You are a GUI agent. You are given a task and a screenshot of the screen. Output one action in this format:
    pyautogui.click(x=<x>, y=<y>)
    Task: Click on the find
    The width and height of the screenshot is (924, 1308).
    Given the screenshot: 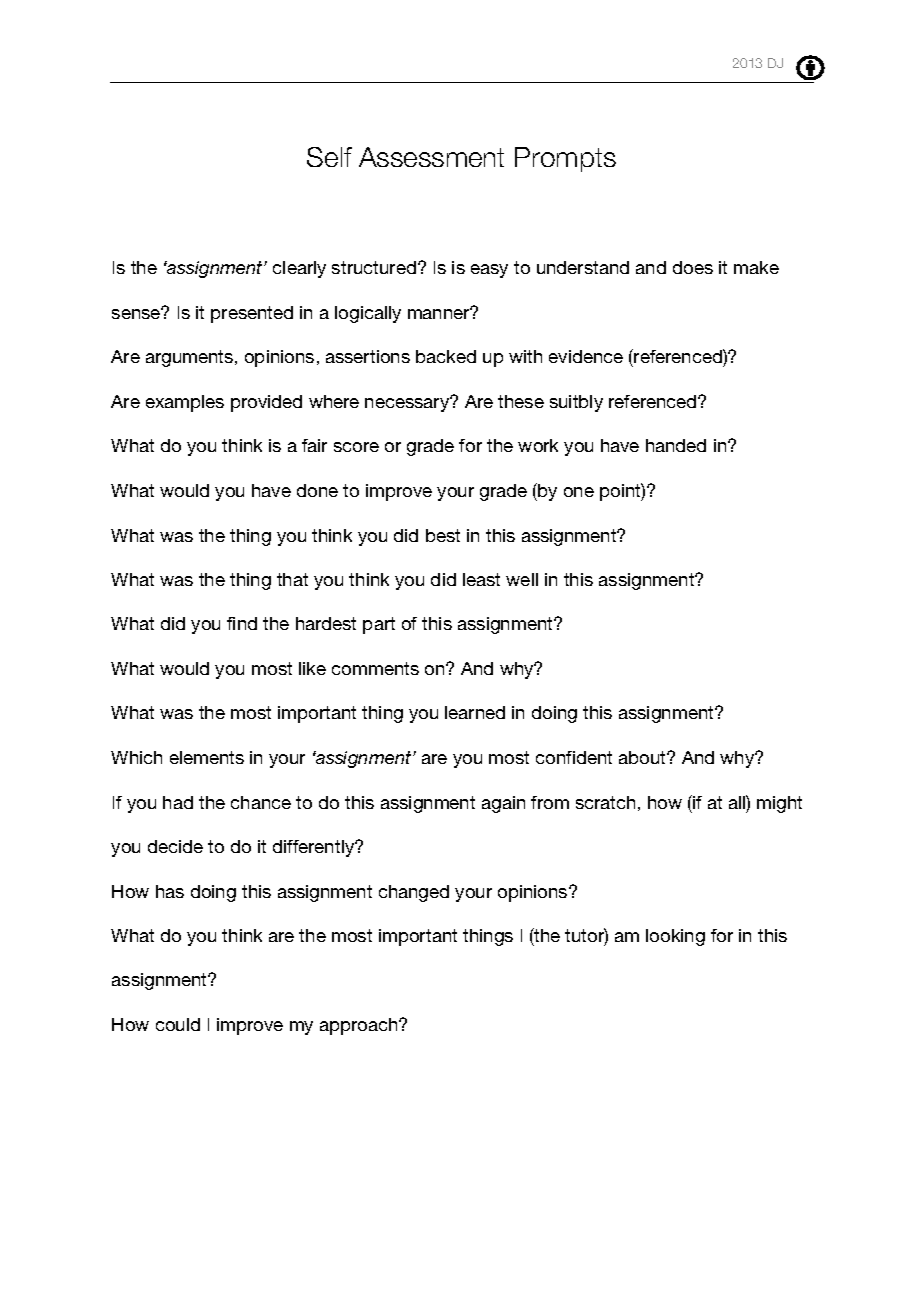 What is the action you would take?
    pyautogui.click(x=242, y=623)
